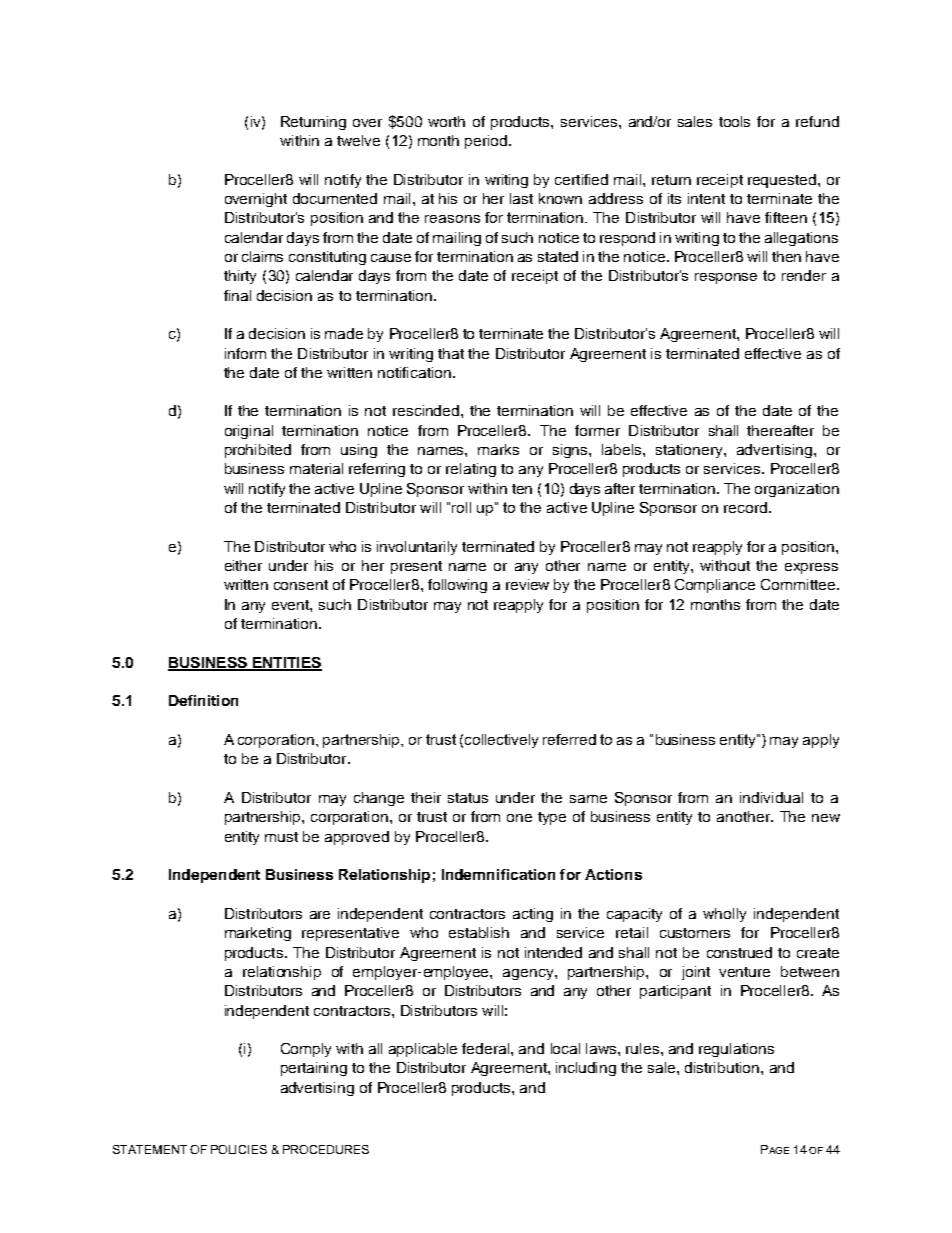 The image size is (952, 1233). Describe the element at coordinates (726, 278) in the screenshot. I see `response` at that location.
